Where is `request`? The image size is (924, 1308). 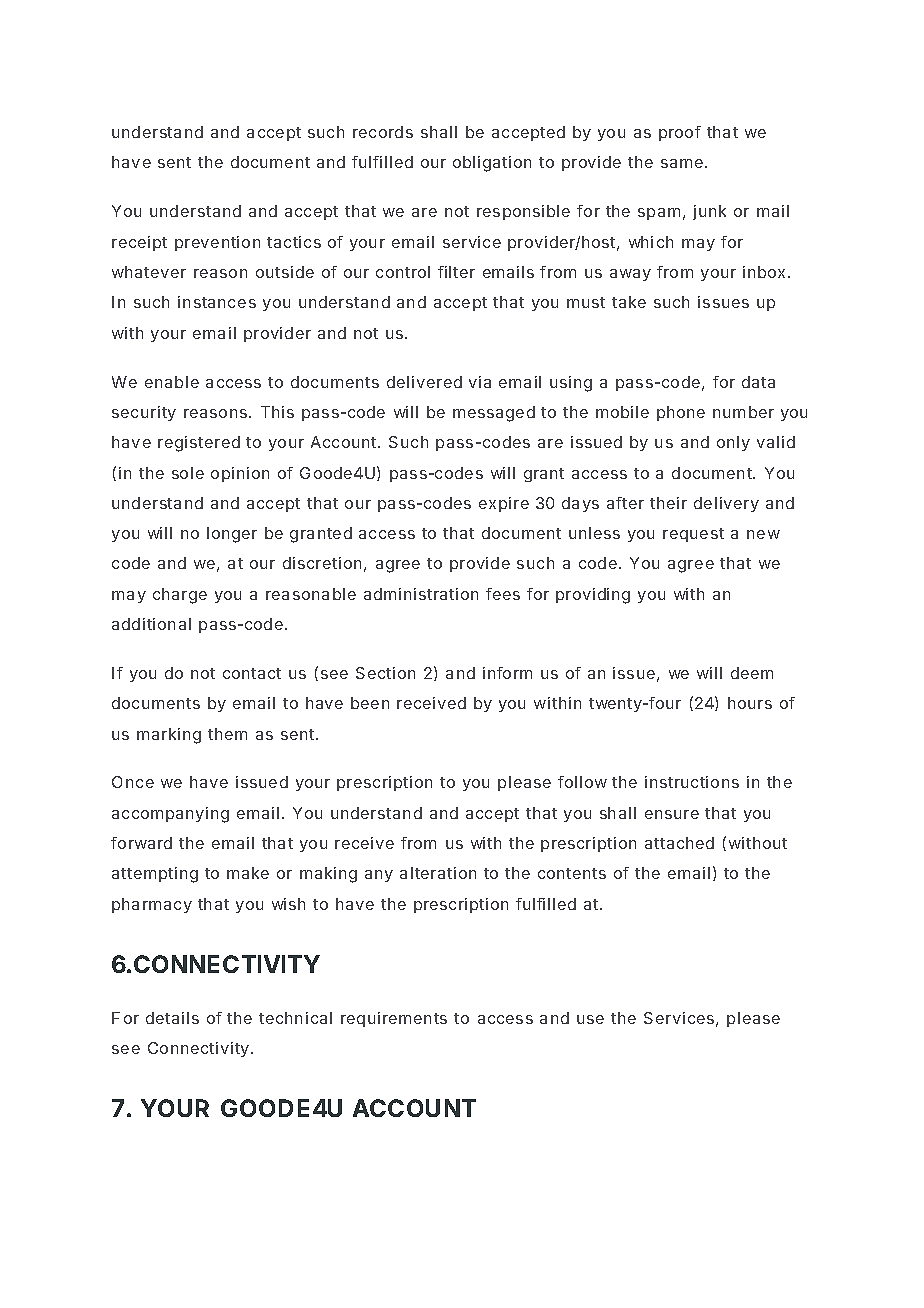 request is located at coordinates (693, 535).
